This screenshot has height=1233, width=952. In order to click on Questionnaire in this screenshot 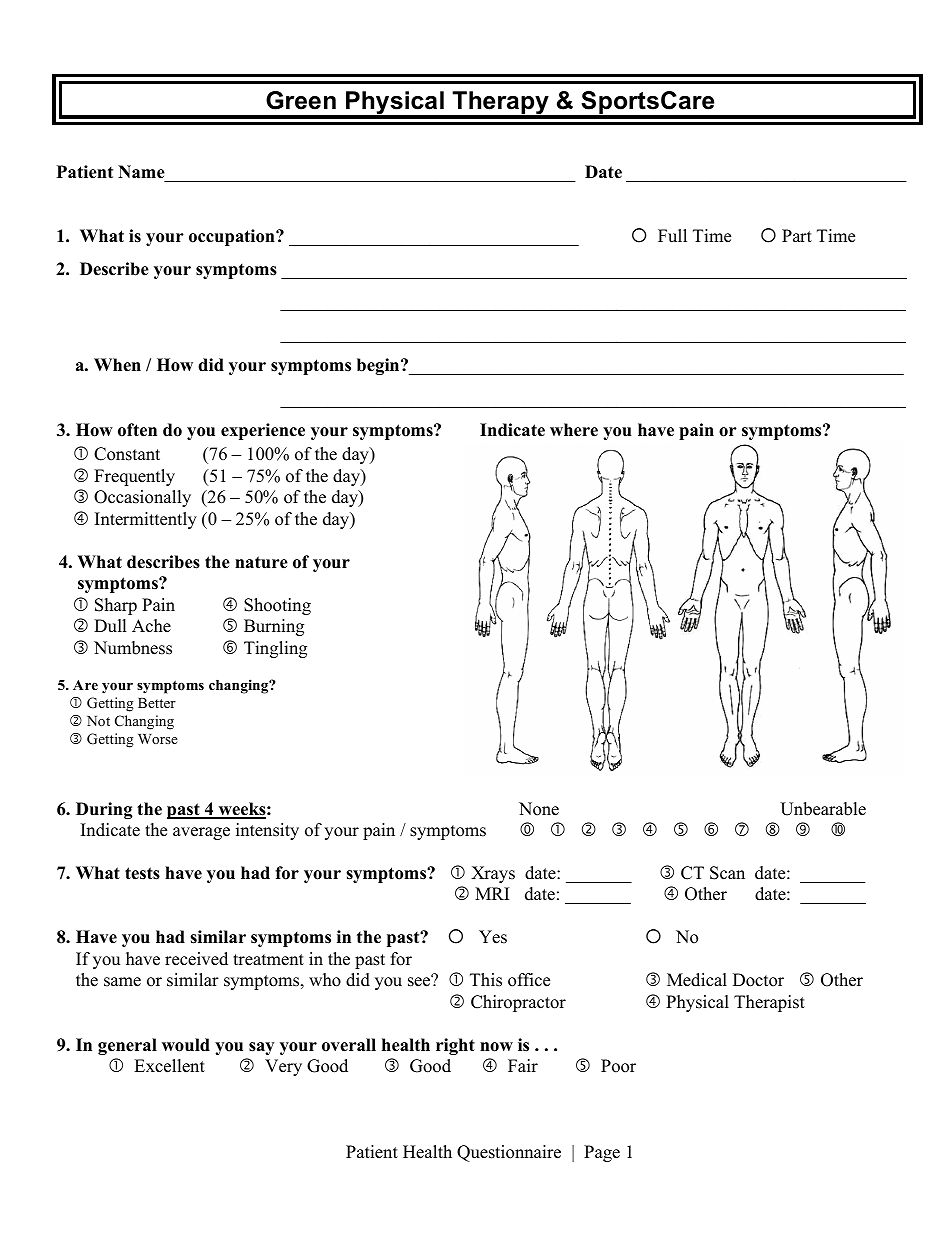, I will do `click(509, 1153)`.
